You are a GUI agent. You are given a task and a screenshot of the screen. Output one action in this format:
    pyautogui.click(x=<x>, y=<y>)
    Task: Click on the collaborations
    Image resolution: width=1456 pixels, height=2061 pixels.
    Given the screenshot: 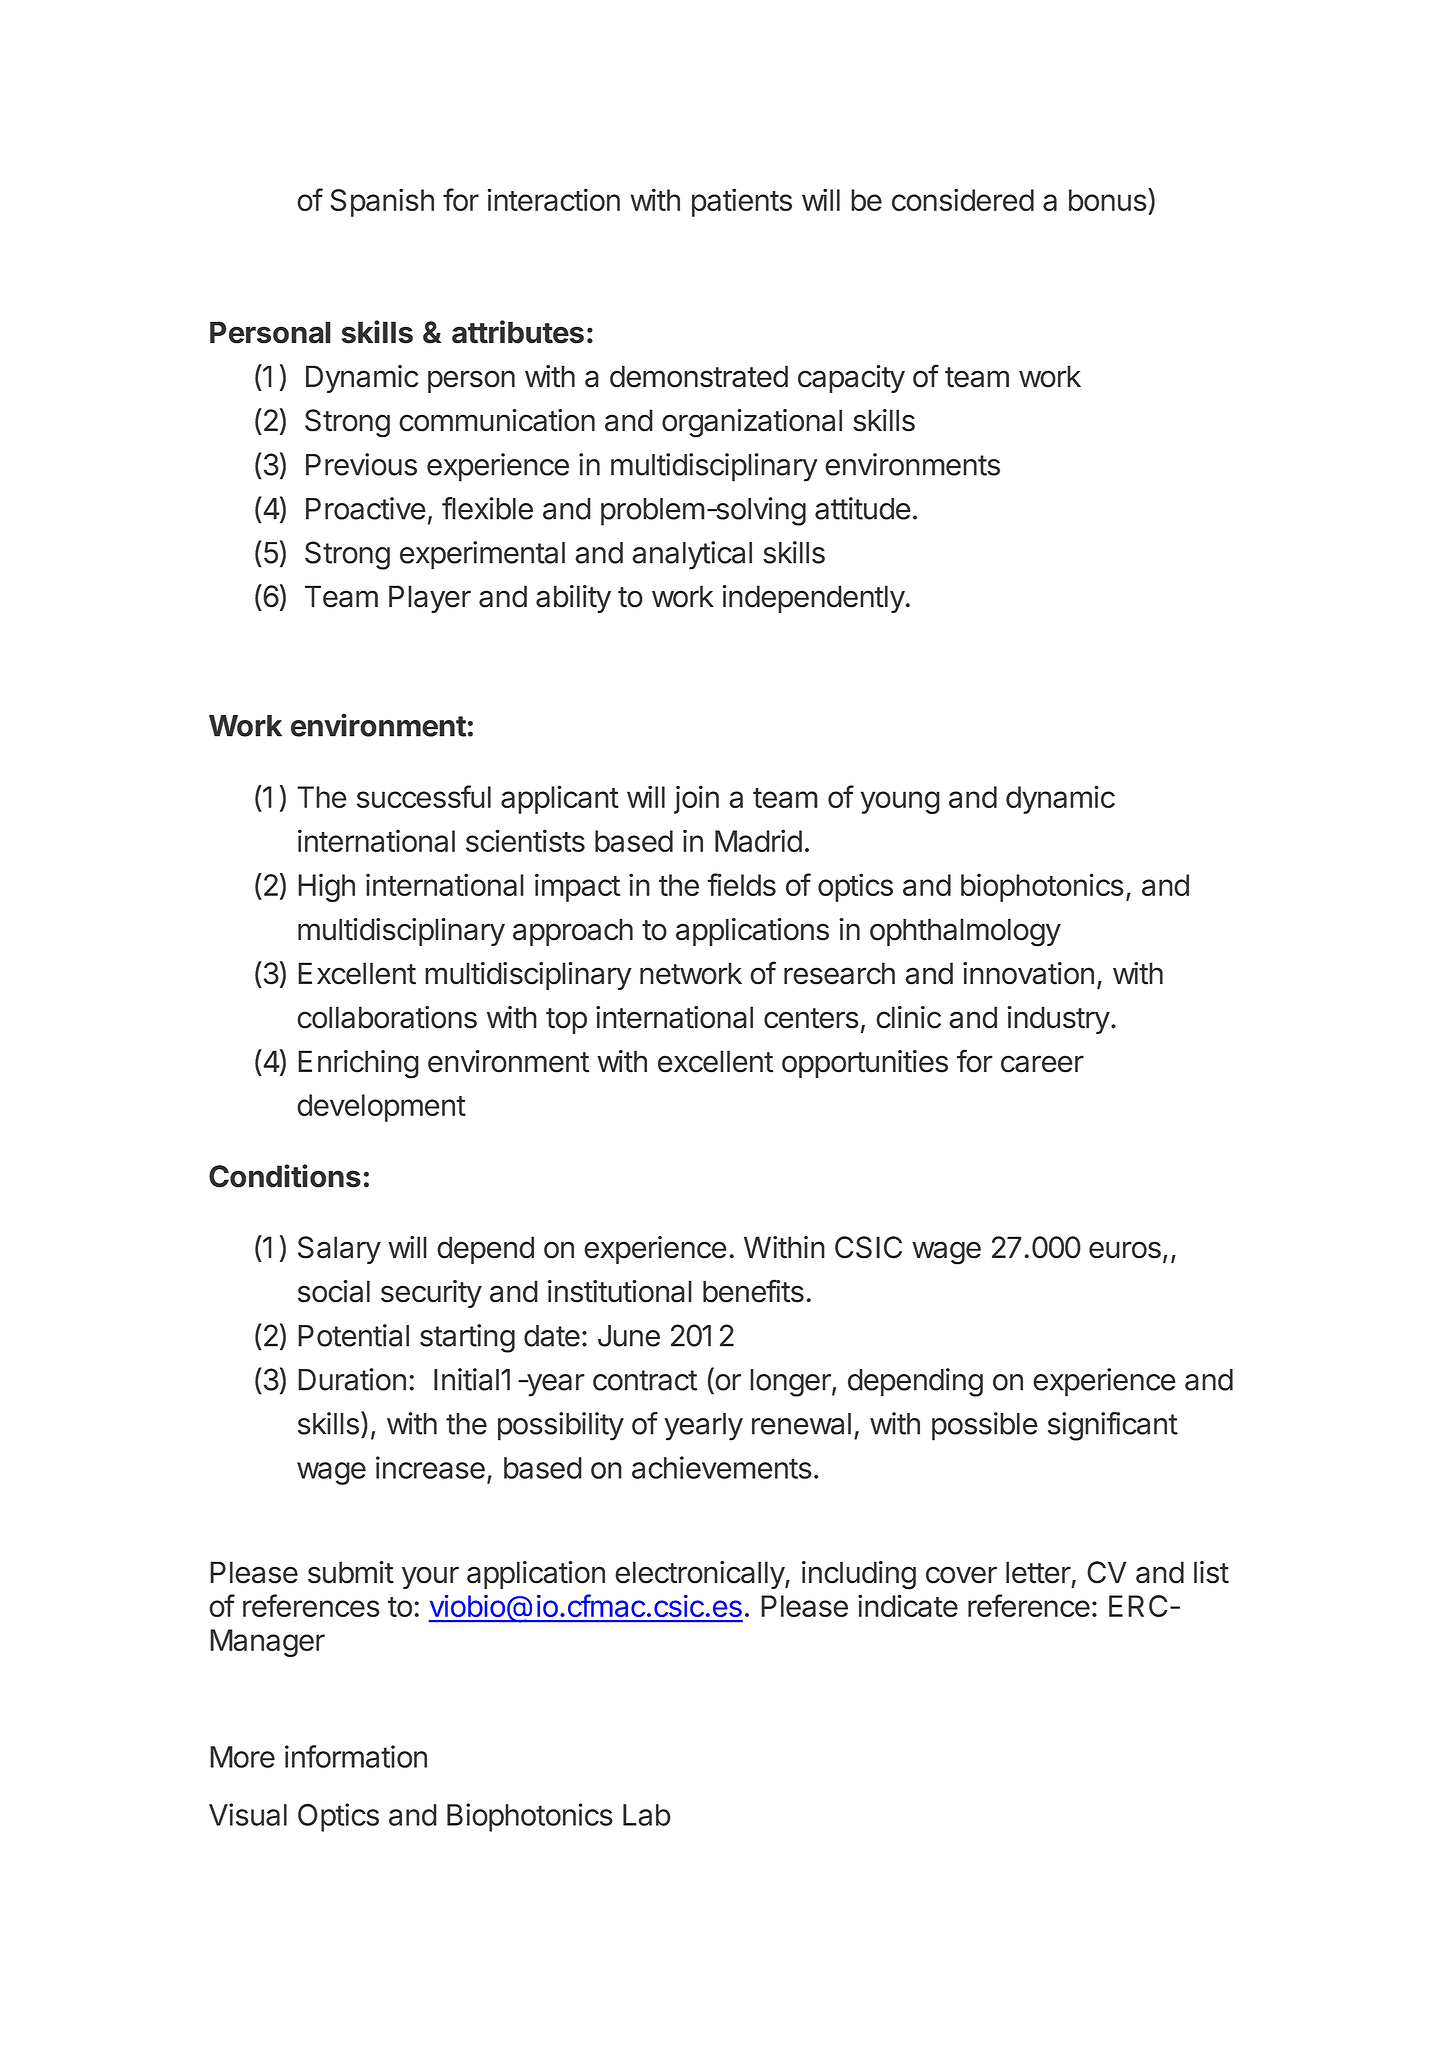 What is the action you would take?
    pyautogui.click(x=387, y=1017)
